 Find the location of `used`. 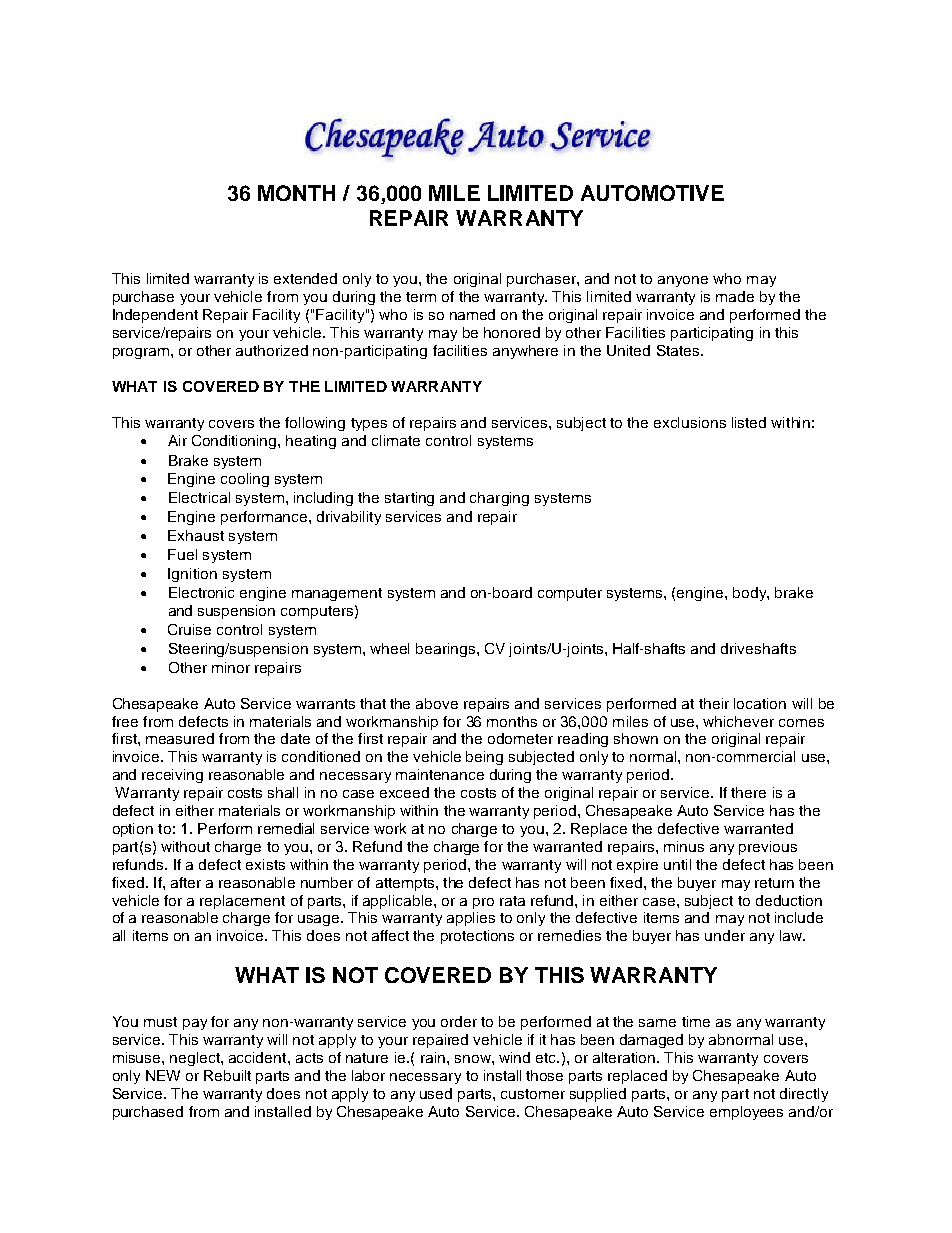

used is located at coordinates (436, 1093).
